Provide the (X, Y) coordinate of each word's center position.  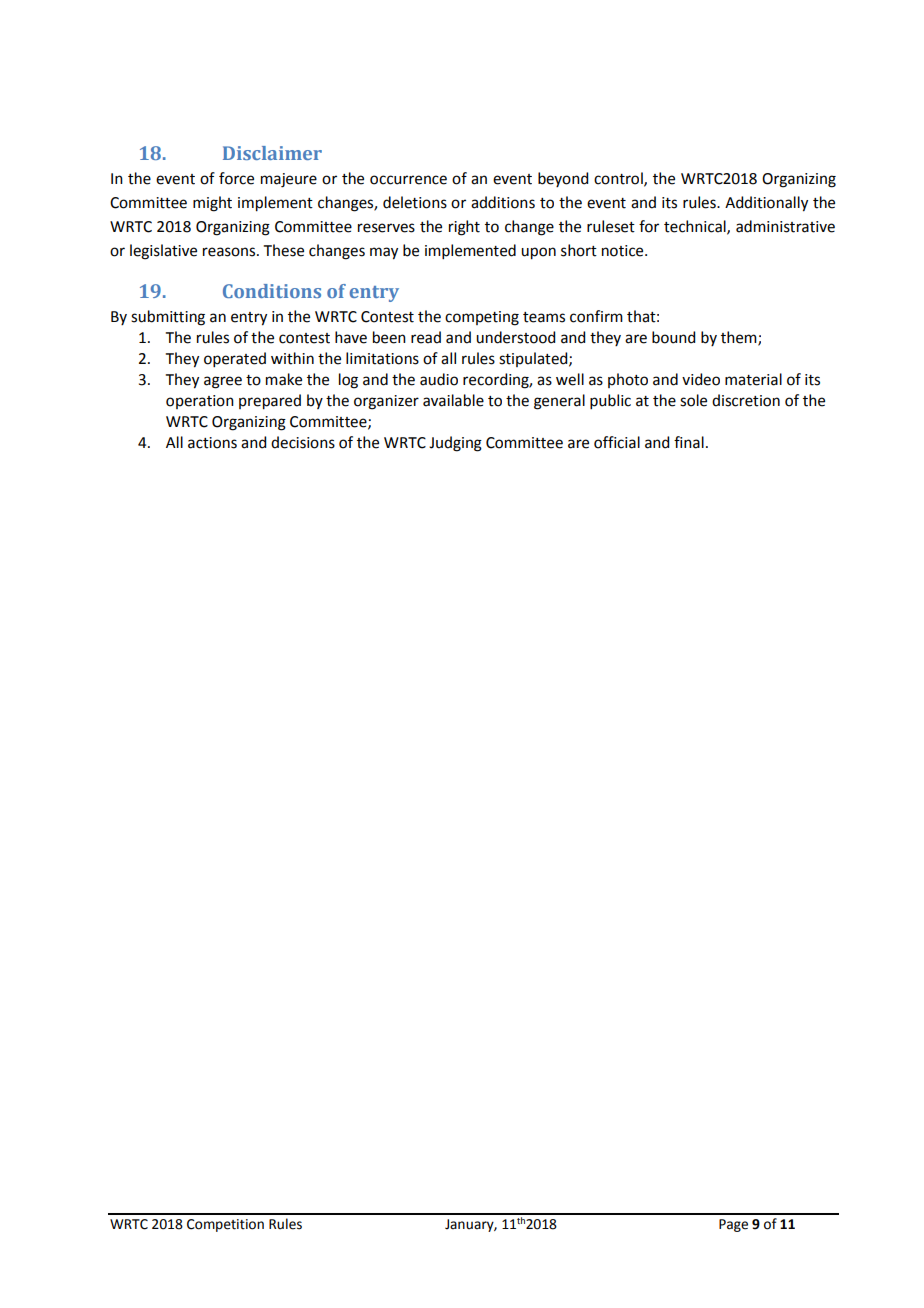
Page (733, 1225)
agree (223, 382)
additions (503, 202)
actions (212, 443)
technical (696, 227)
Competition (225, 1225)
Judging (455, 444)
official (617, 442)
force (236, 178)
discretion (746, 400)
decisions (303, 442)
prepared (270, 402)
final (689, 442)
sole (693, 400)
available (453, 400)
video (701, 379)
